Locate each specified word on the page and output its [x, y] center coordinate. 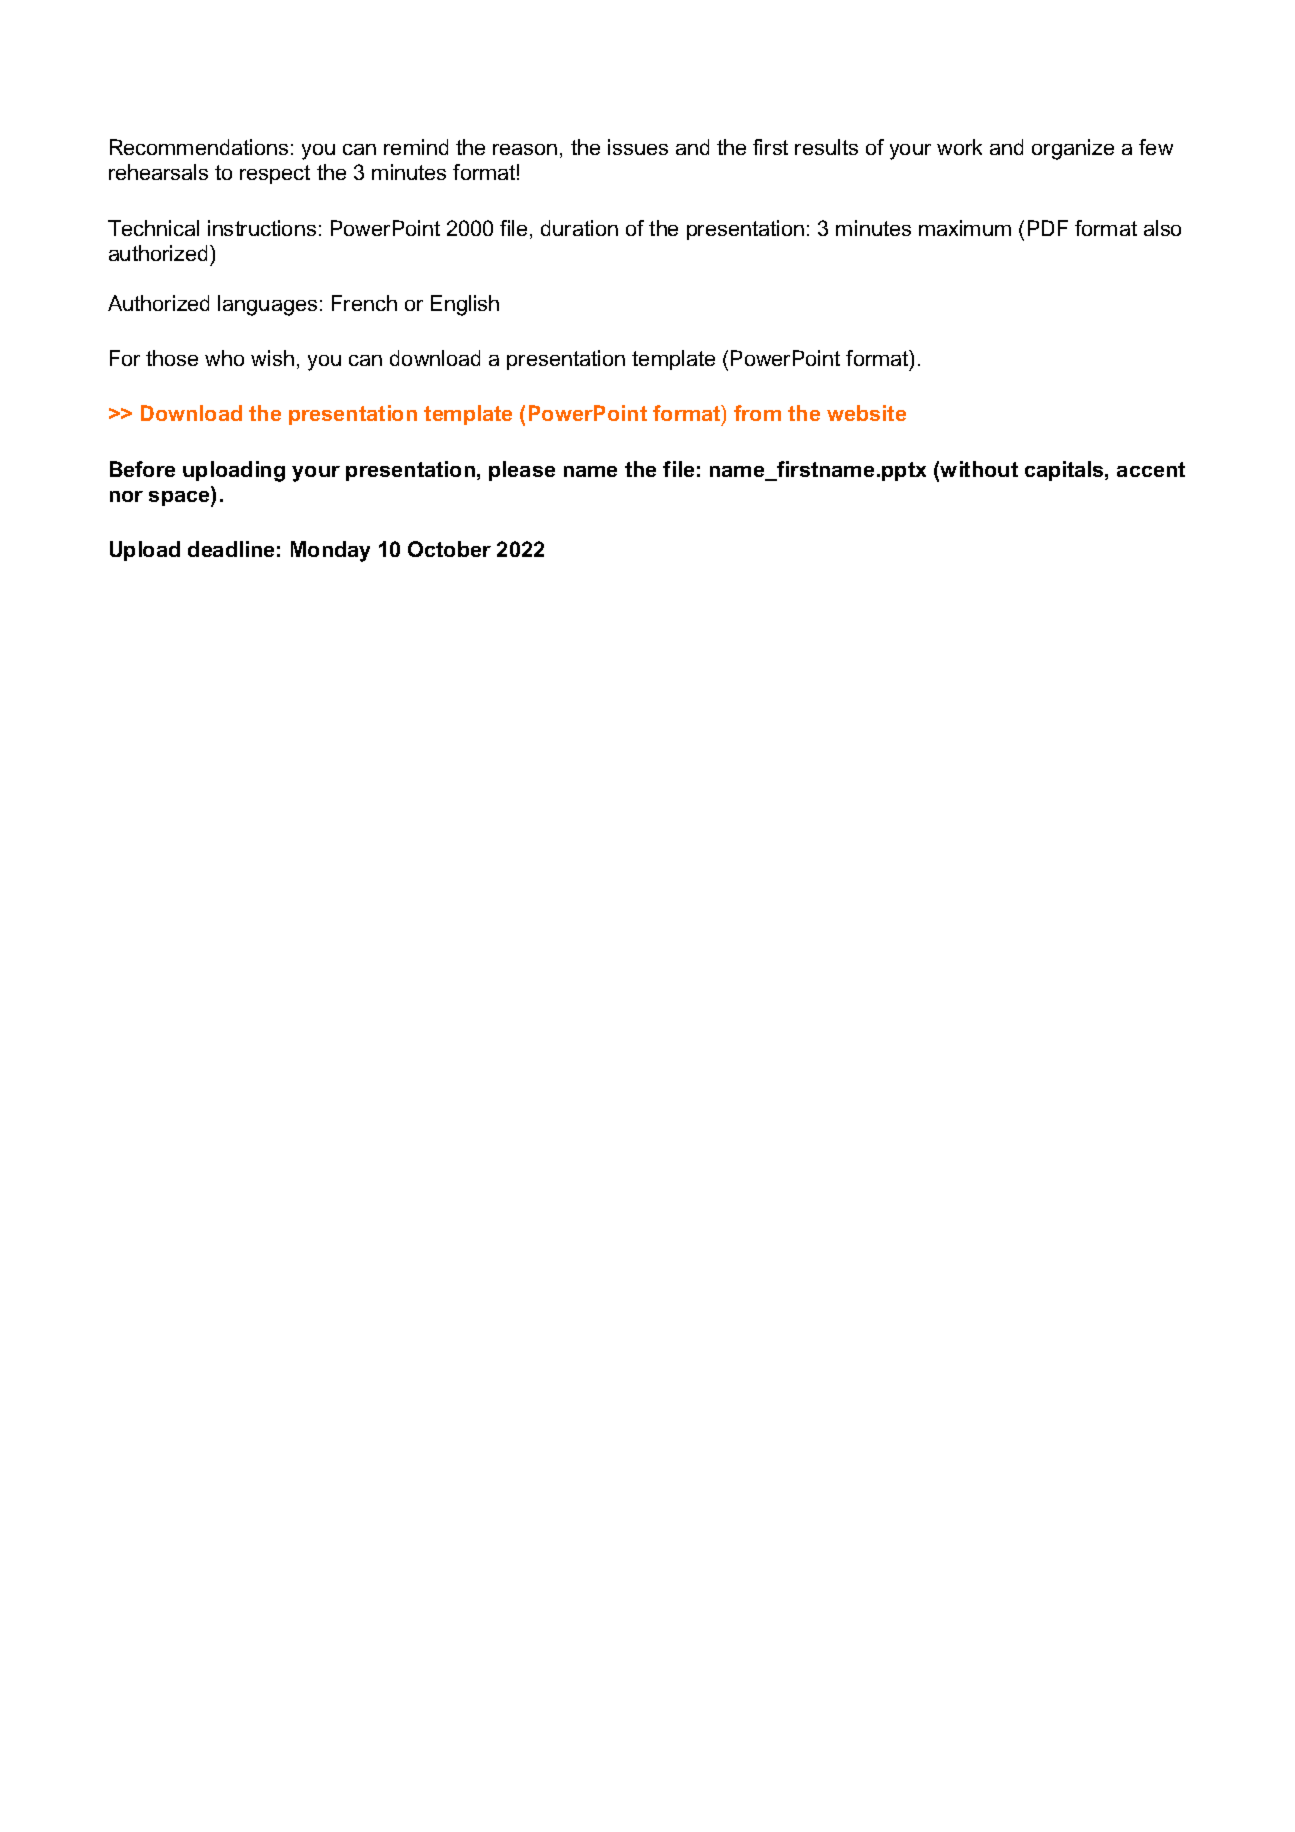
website [866, 413]
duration [579, 228]
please [522, 471]
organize [1073, 149]
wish [272, 358]
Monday [330, 551]
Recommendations [199, 147]
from [757, 413]
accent [1151, 469]
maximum [965, 228]
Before [142, 469]
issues [638, 147]
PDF [1048, 228]
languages [267, 305]
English [465, 305]
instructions [262, 228]
